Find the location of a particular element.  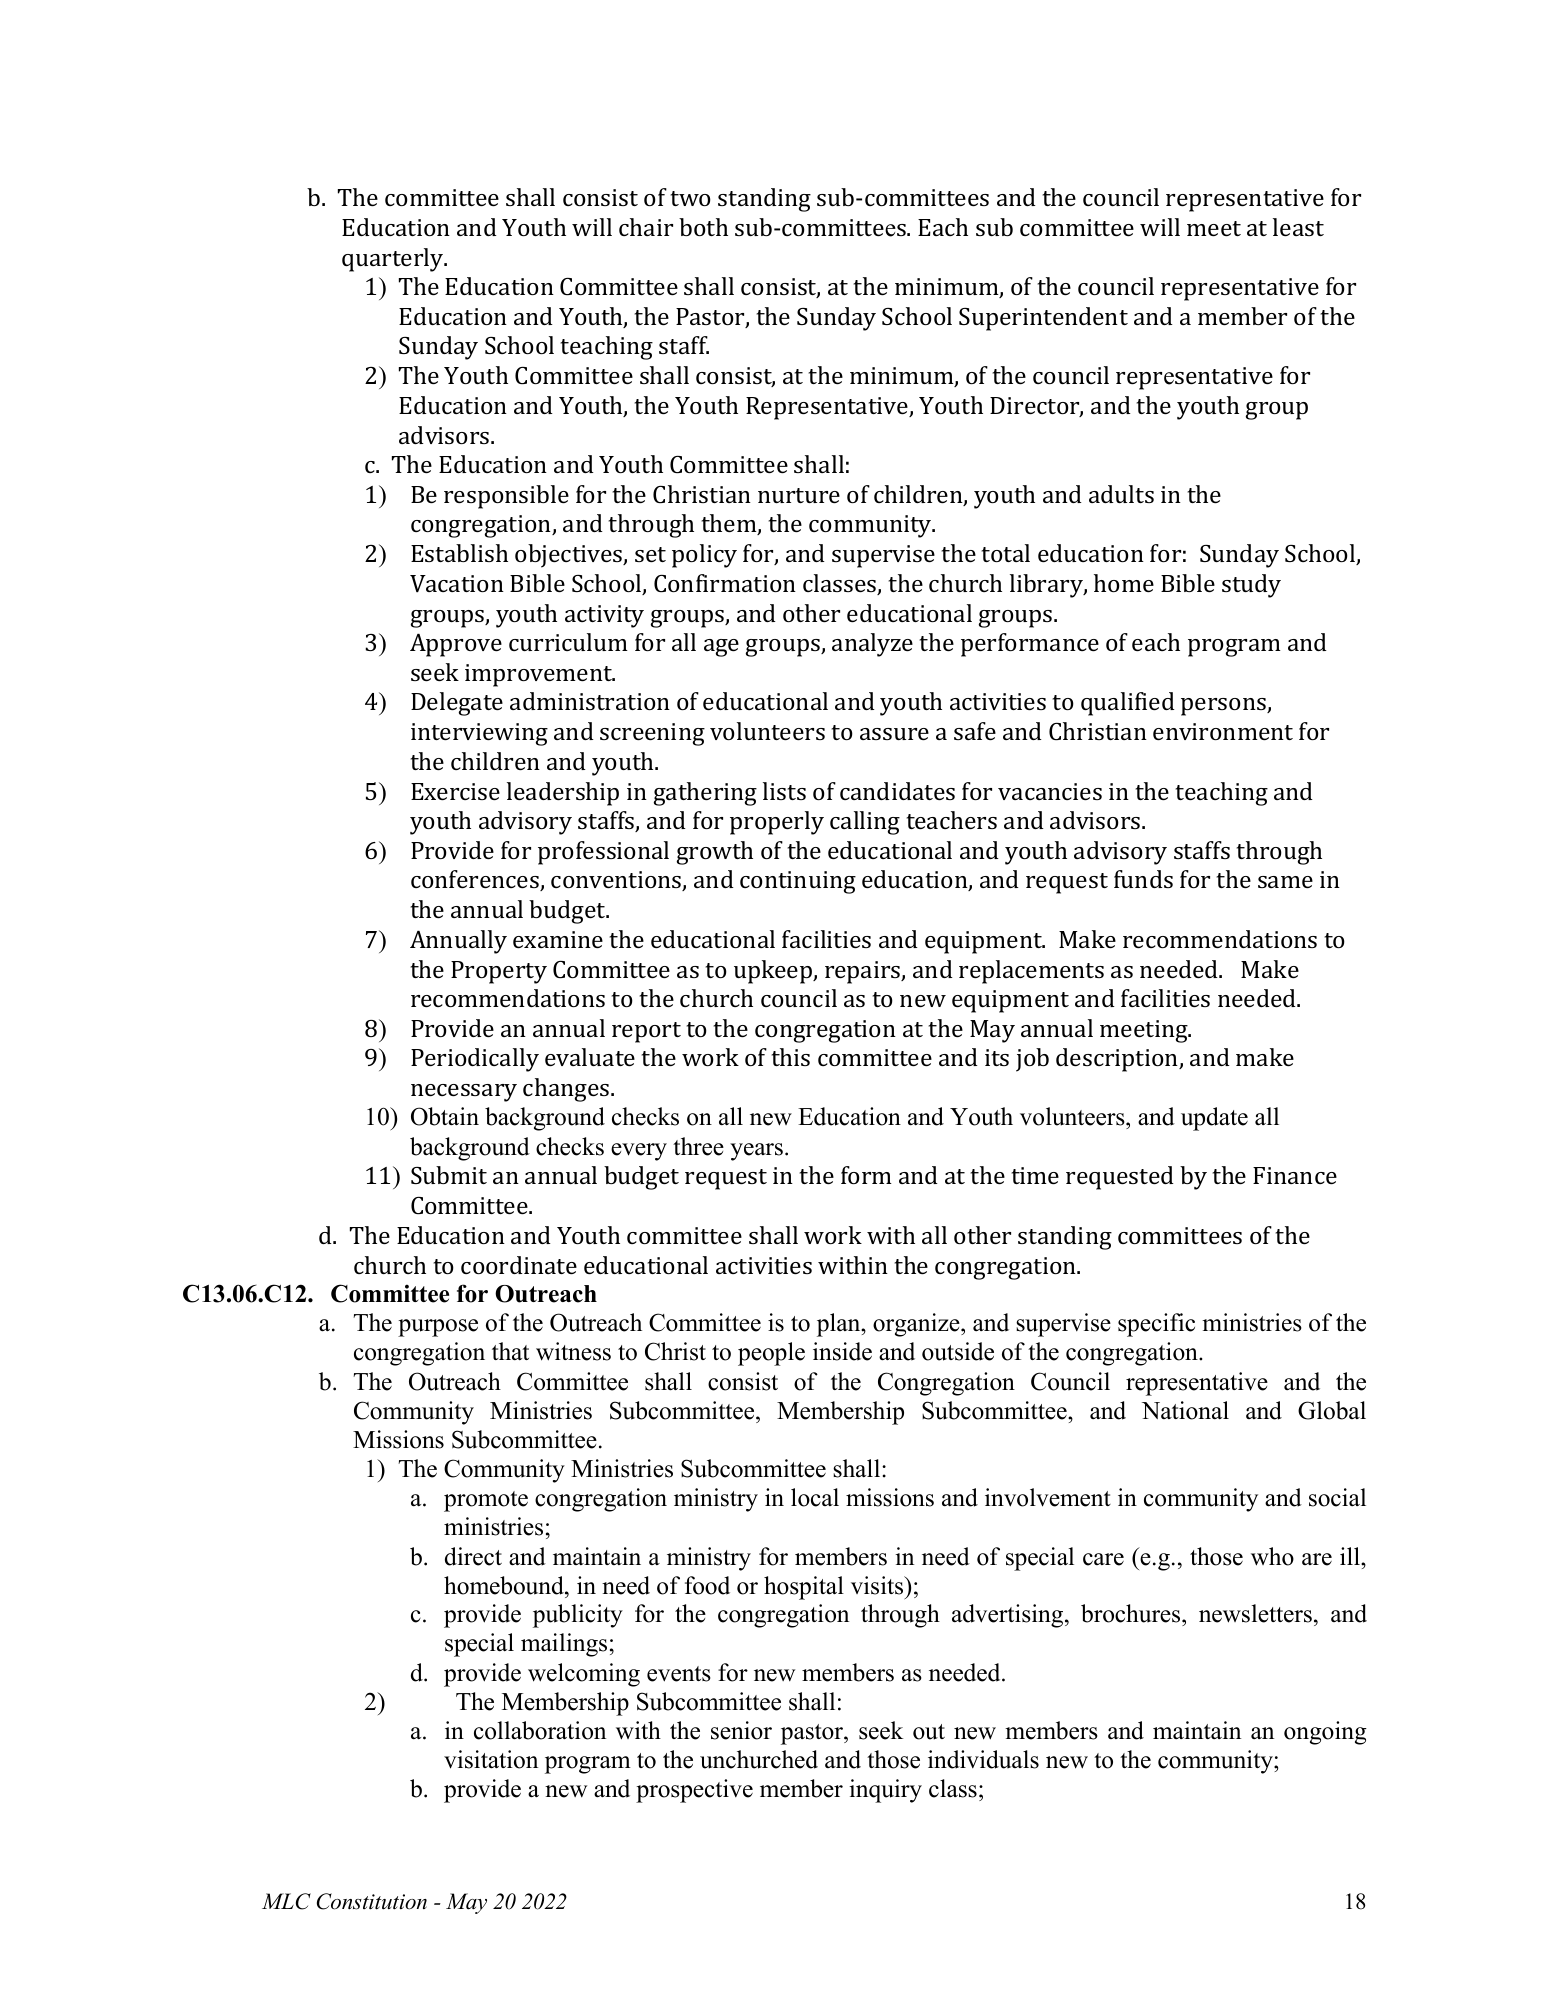

Periodically is located at coordinates (475, 1060).
